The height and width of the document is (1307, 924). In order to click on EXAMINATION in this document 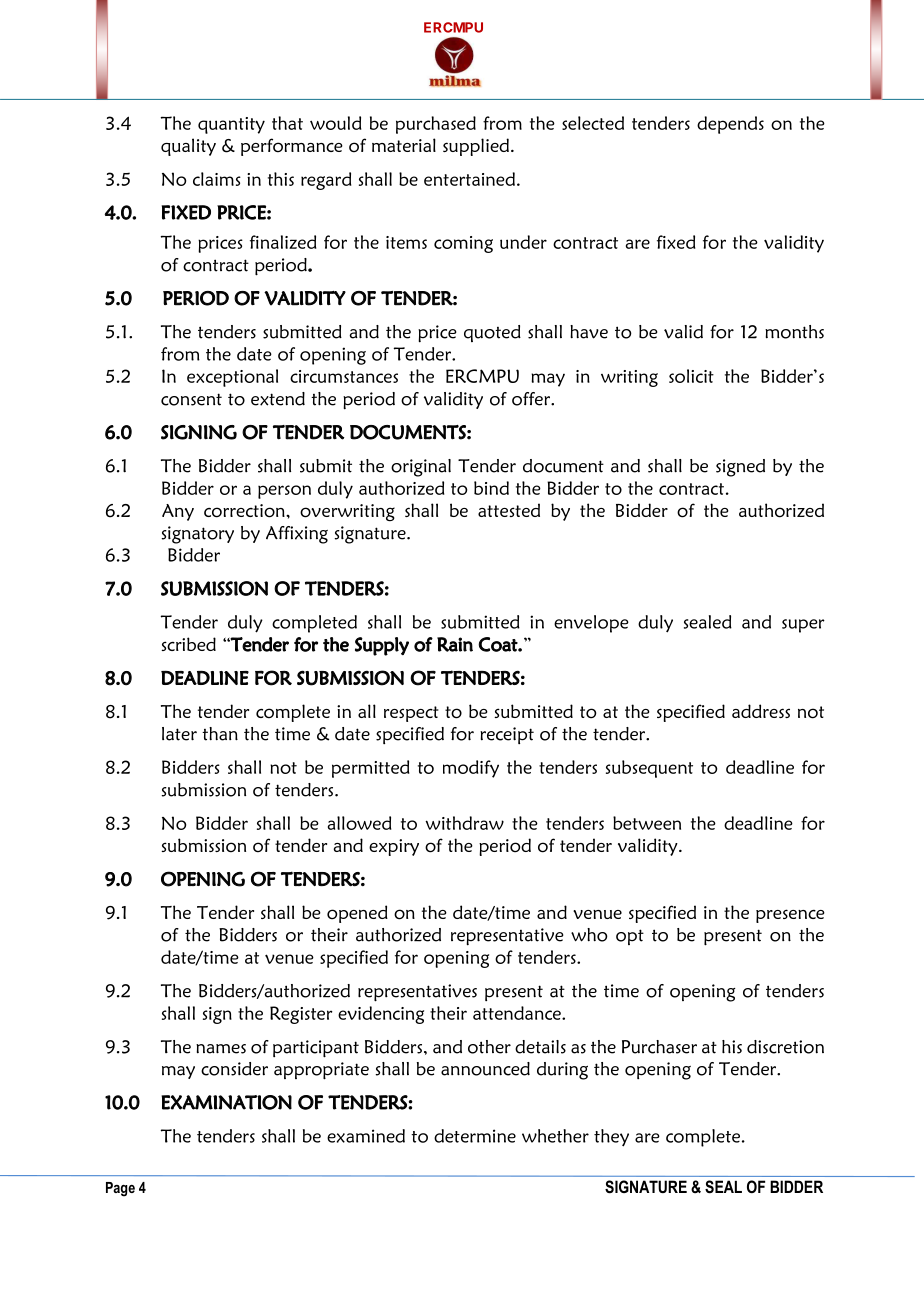, I will do `click(226, 1102)`.
